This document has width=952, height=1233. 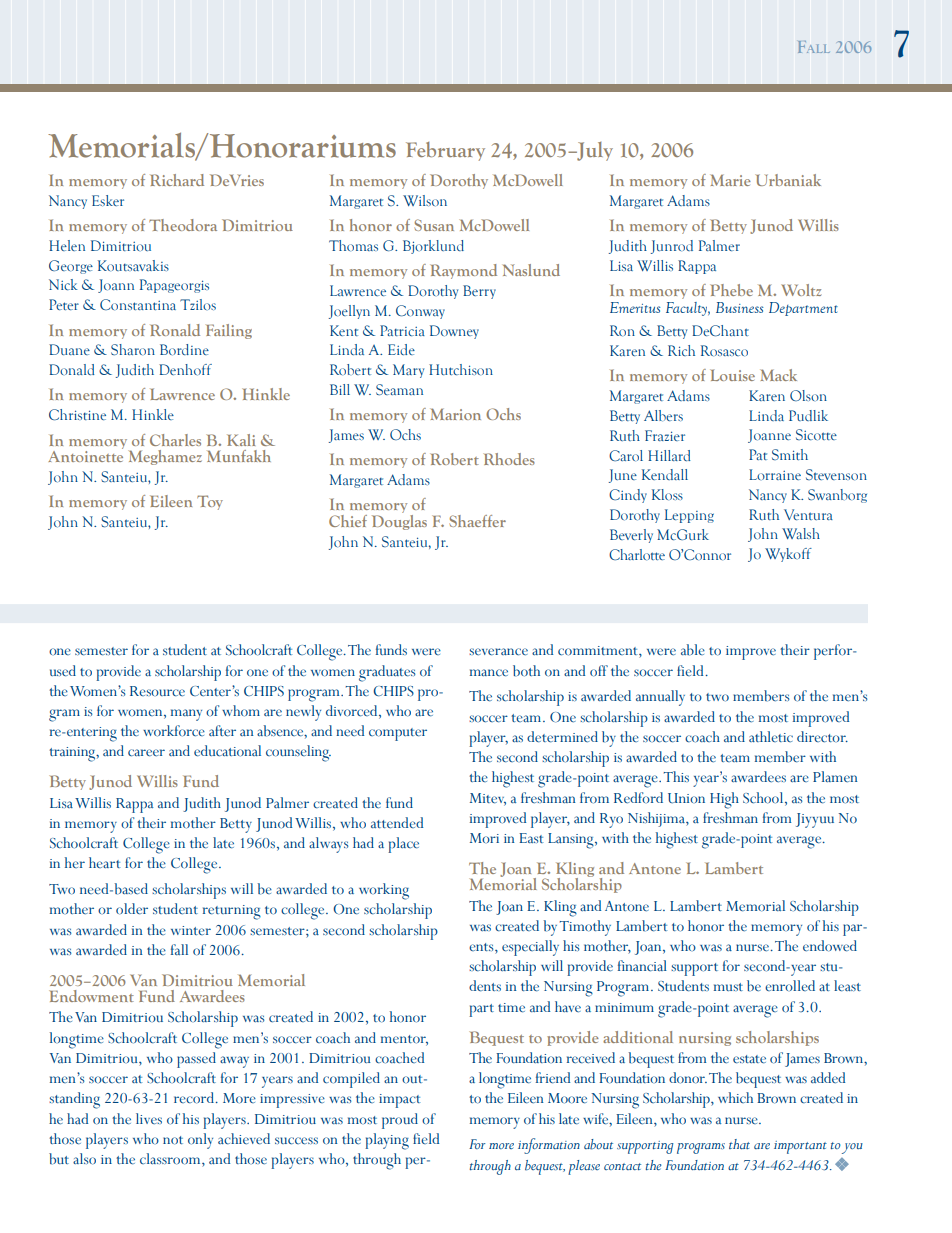 I want to click on Theodora, so click(x=183, y=225).
